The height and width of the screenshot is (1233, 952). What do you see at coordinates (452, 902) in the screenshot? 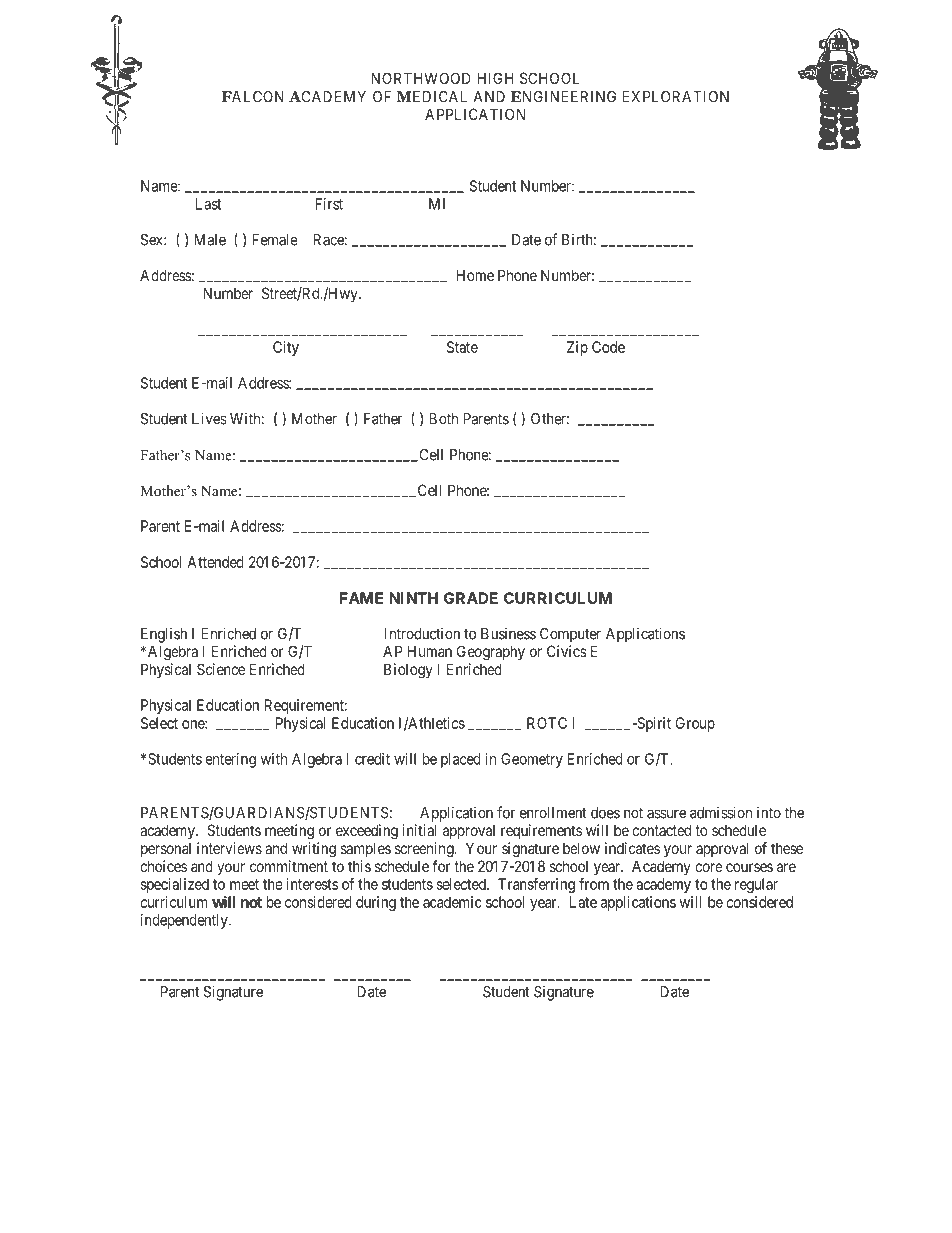
I see `academic` at bounding box center [452, 902].
